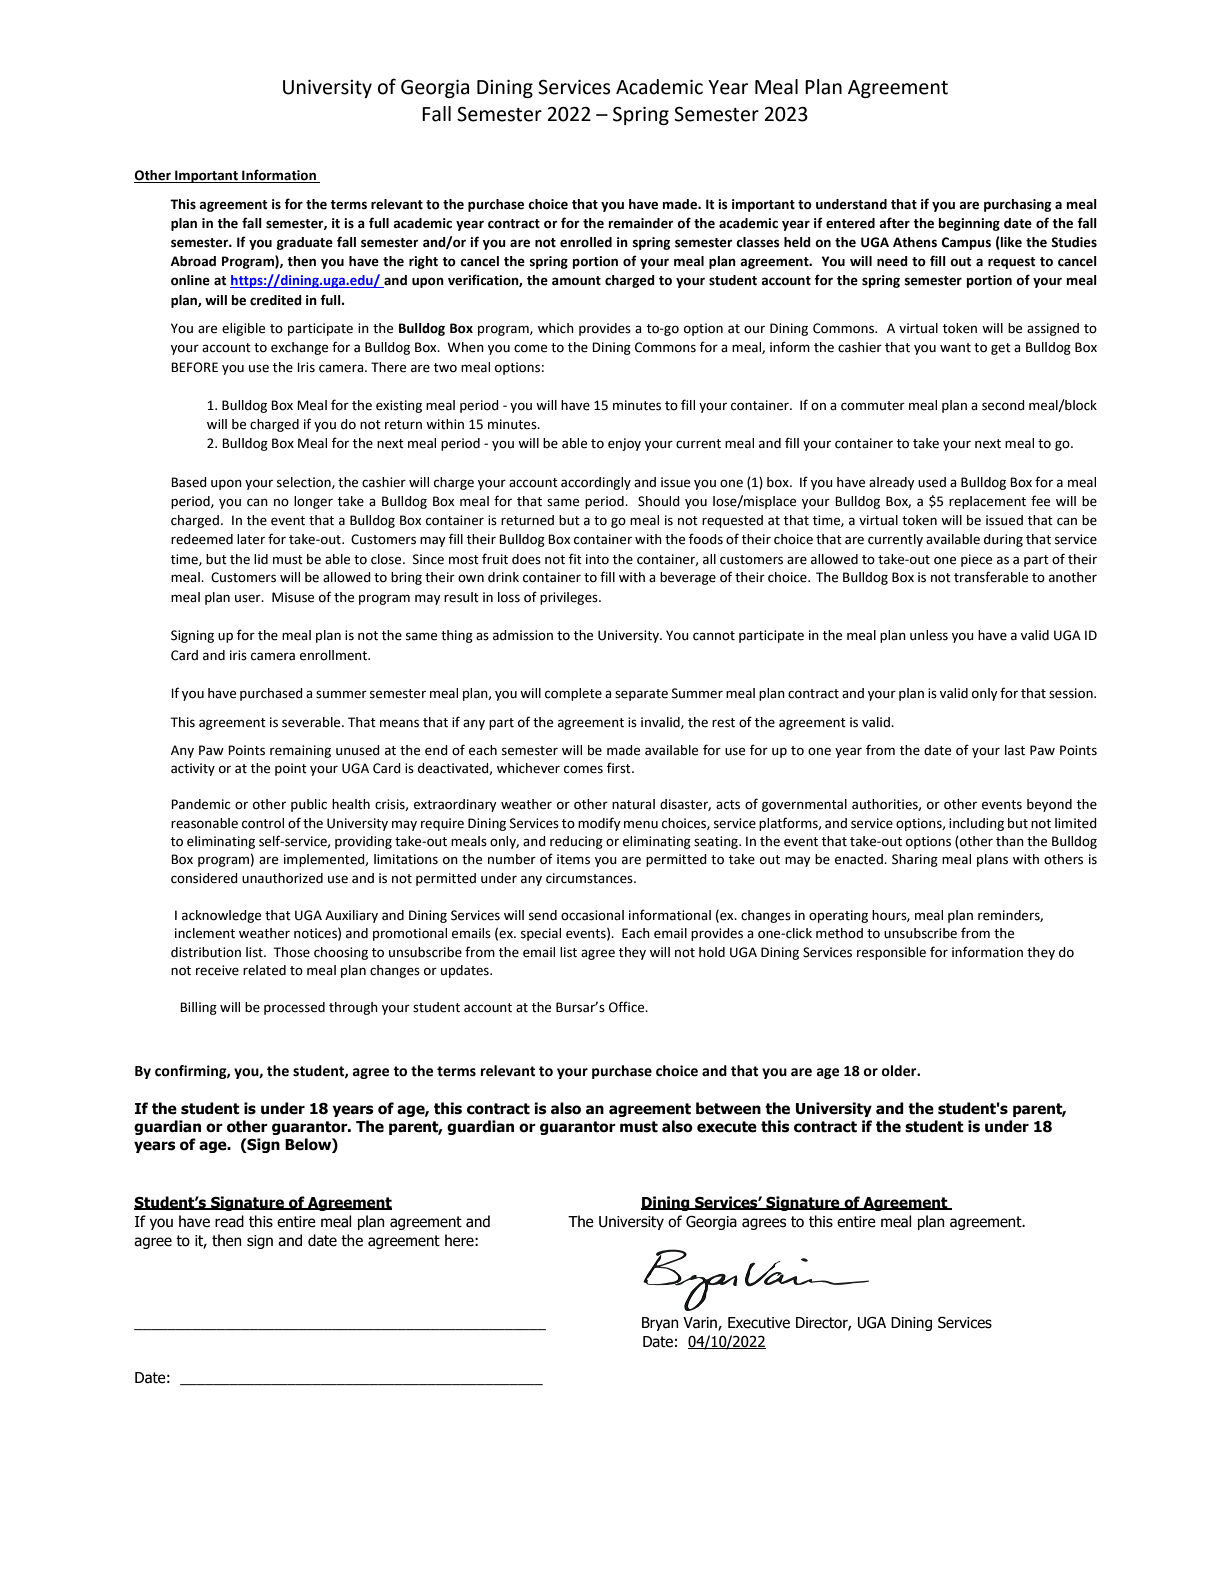 This screenshot has height=1591, width=1230. Describe the element at coordinates (727, 1127) in the screenshot. I see `execute` at that location.
